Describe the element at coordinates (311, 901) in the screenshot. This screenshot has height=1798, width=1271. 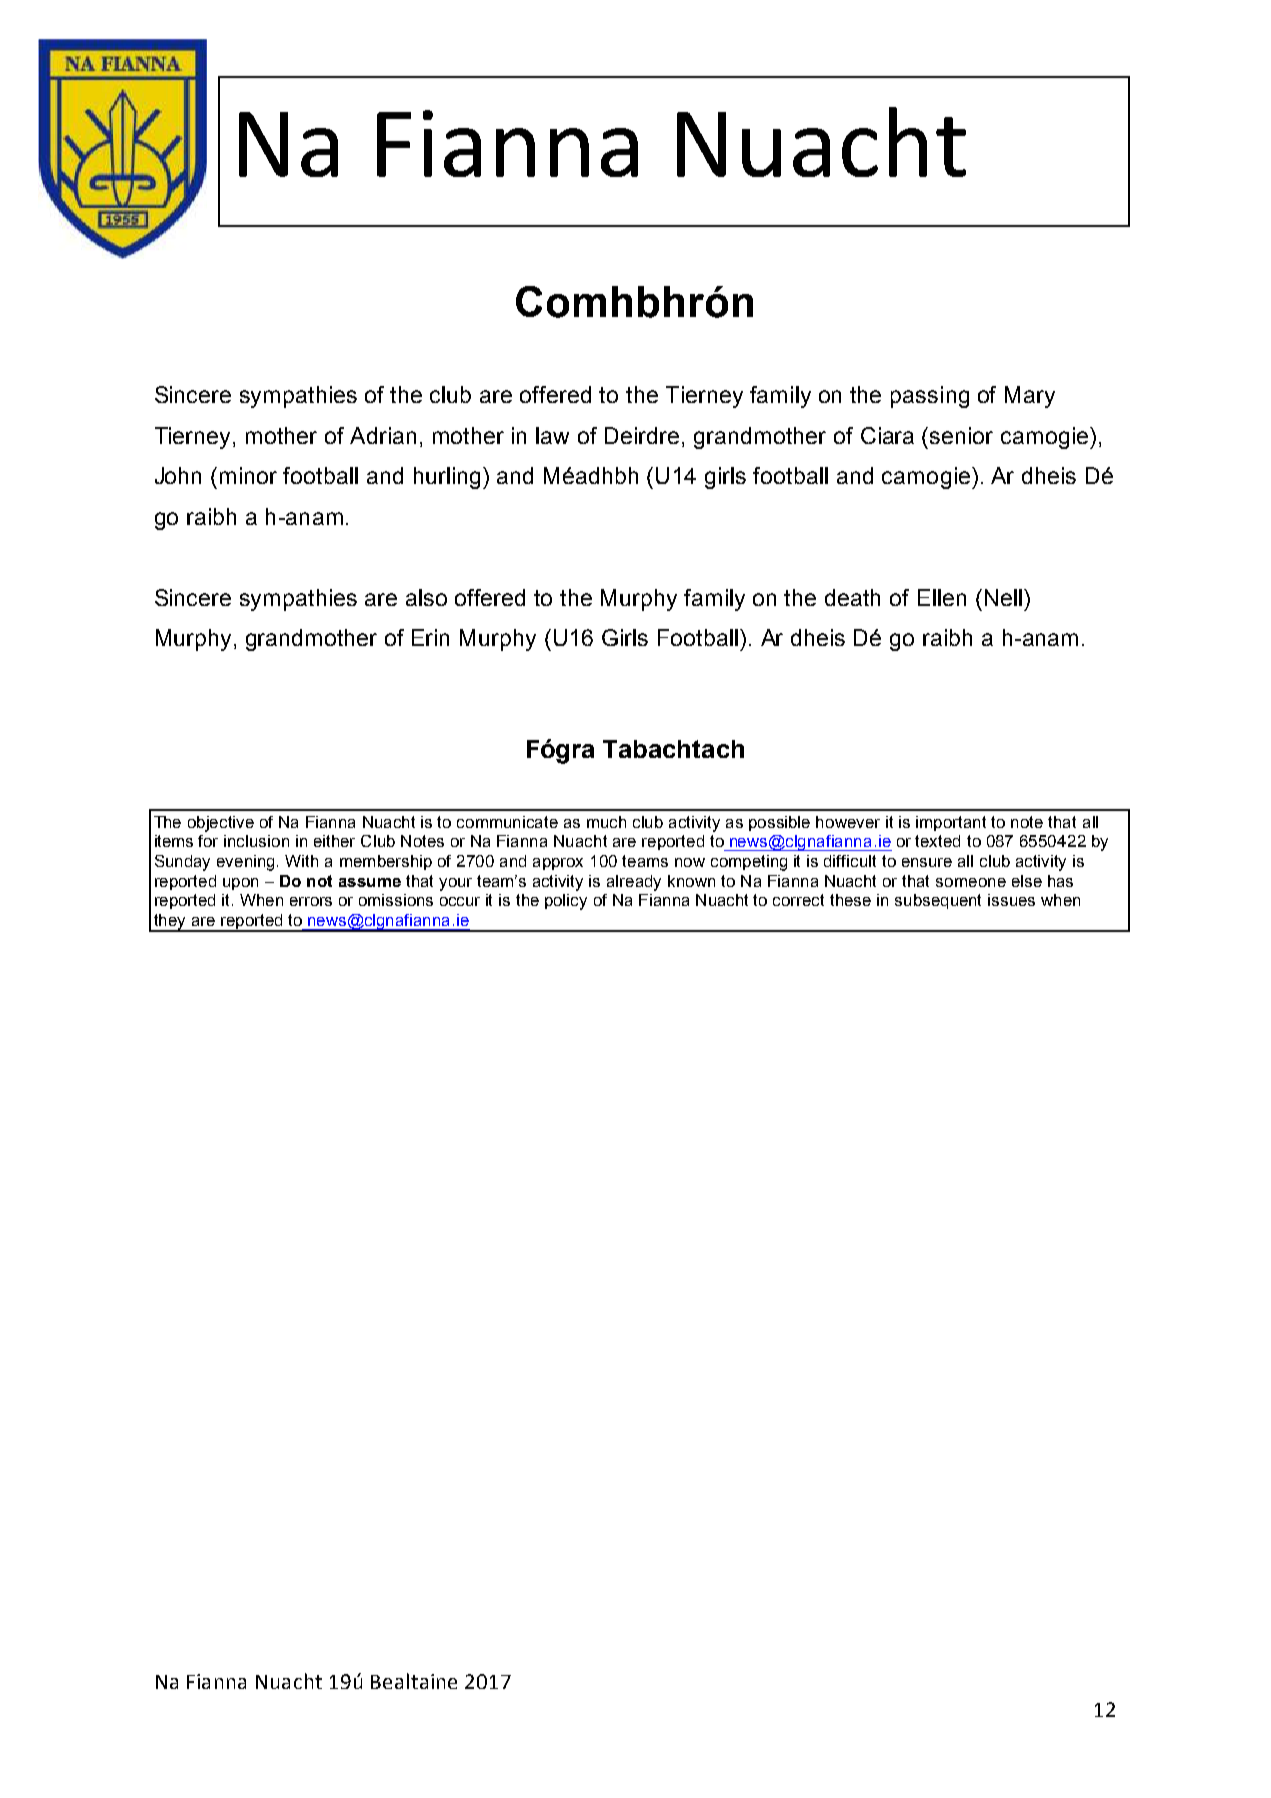
I see `errors` at that location.
